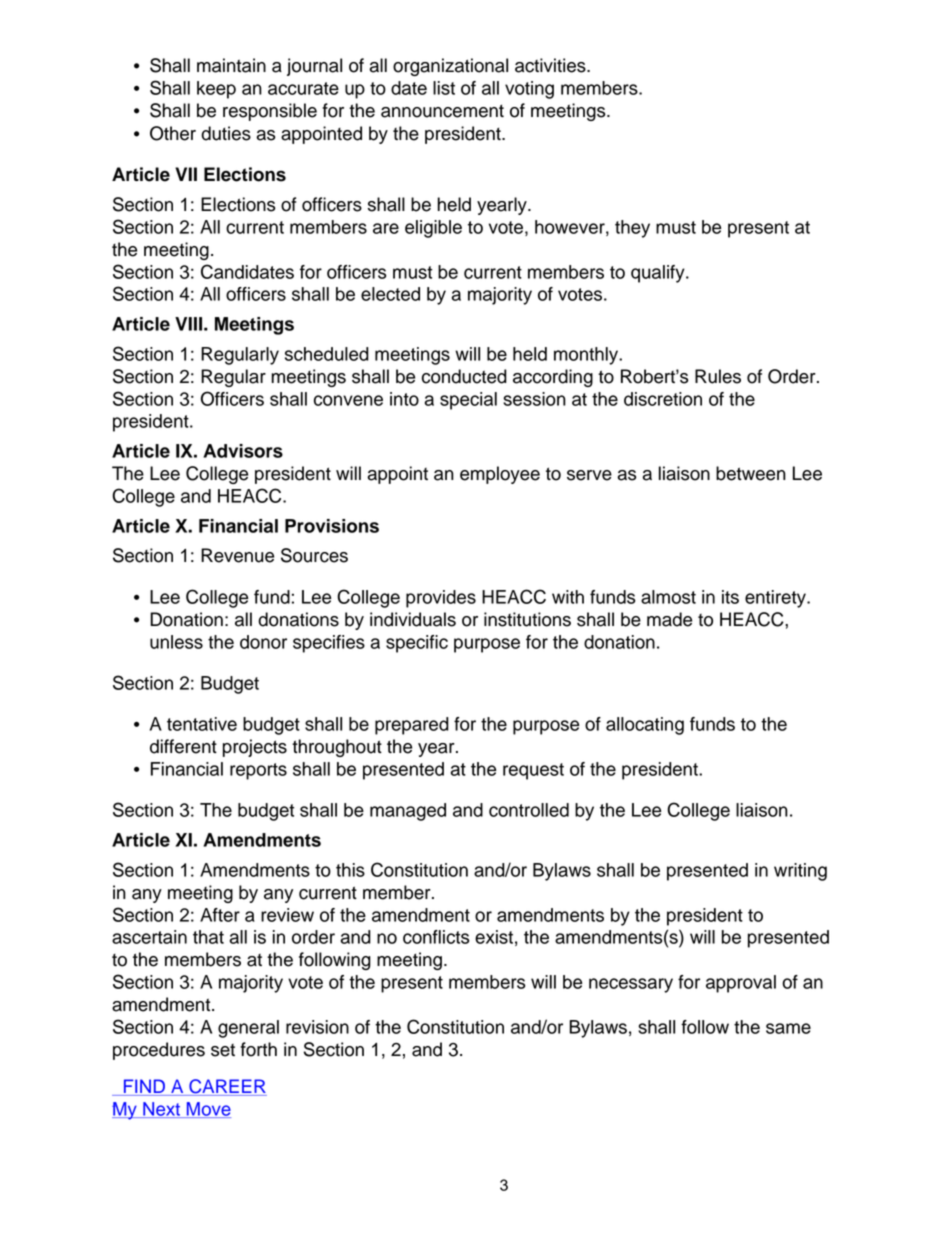 This page has width=952, height=1233. I want to click on same, so click(788, 1028).
